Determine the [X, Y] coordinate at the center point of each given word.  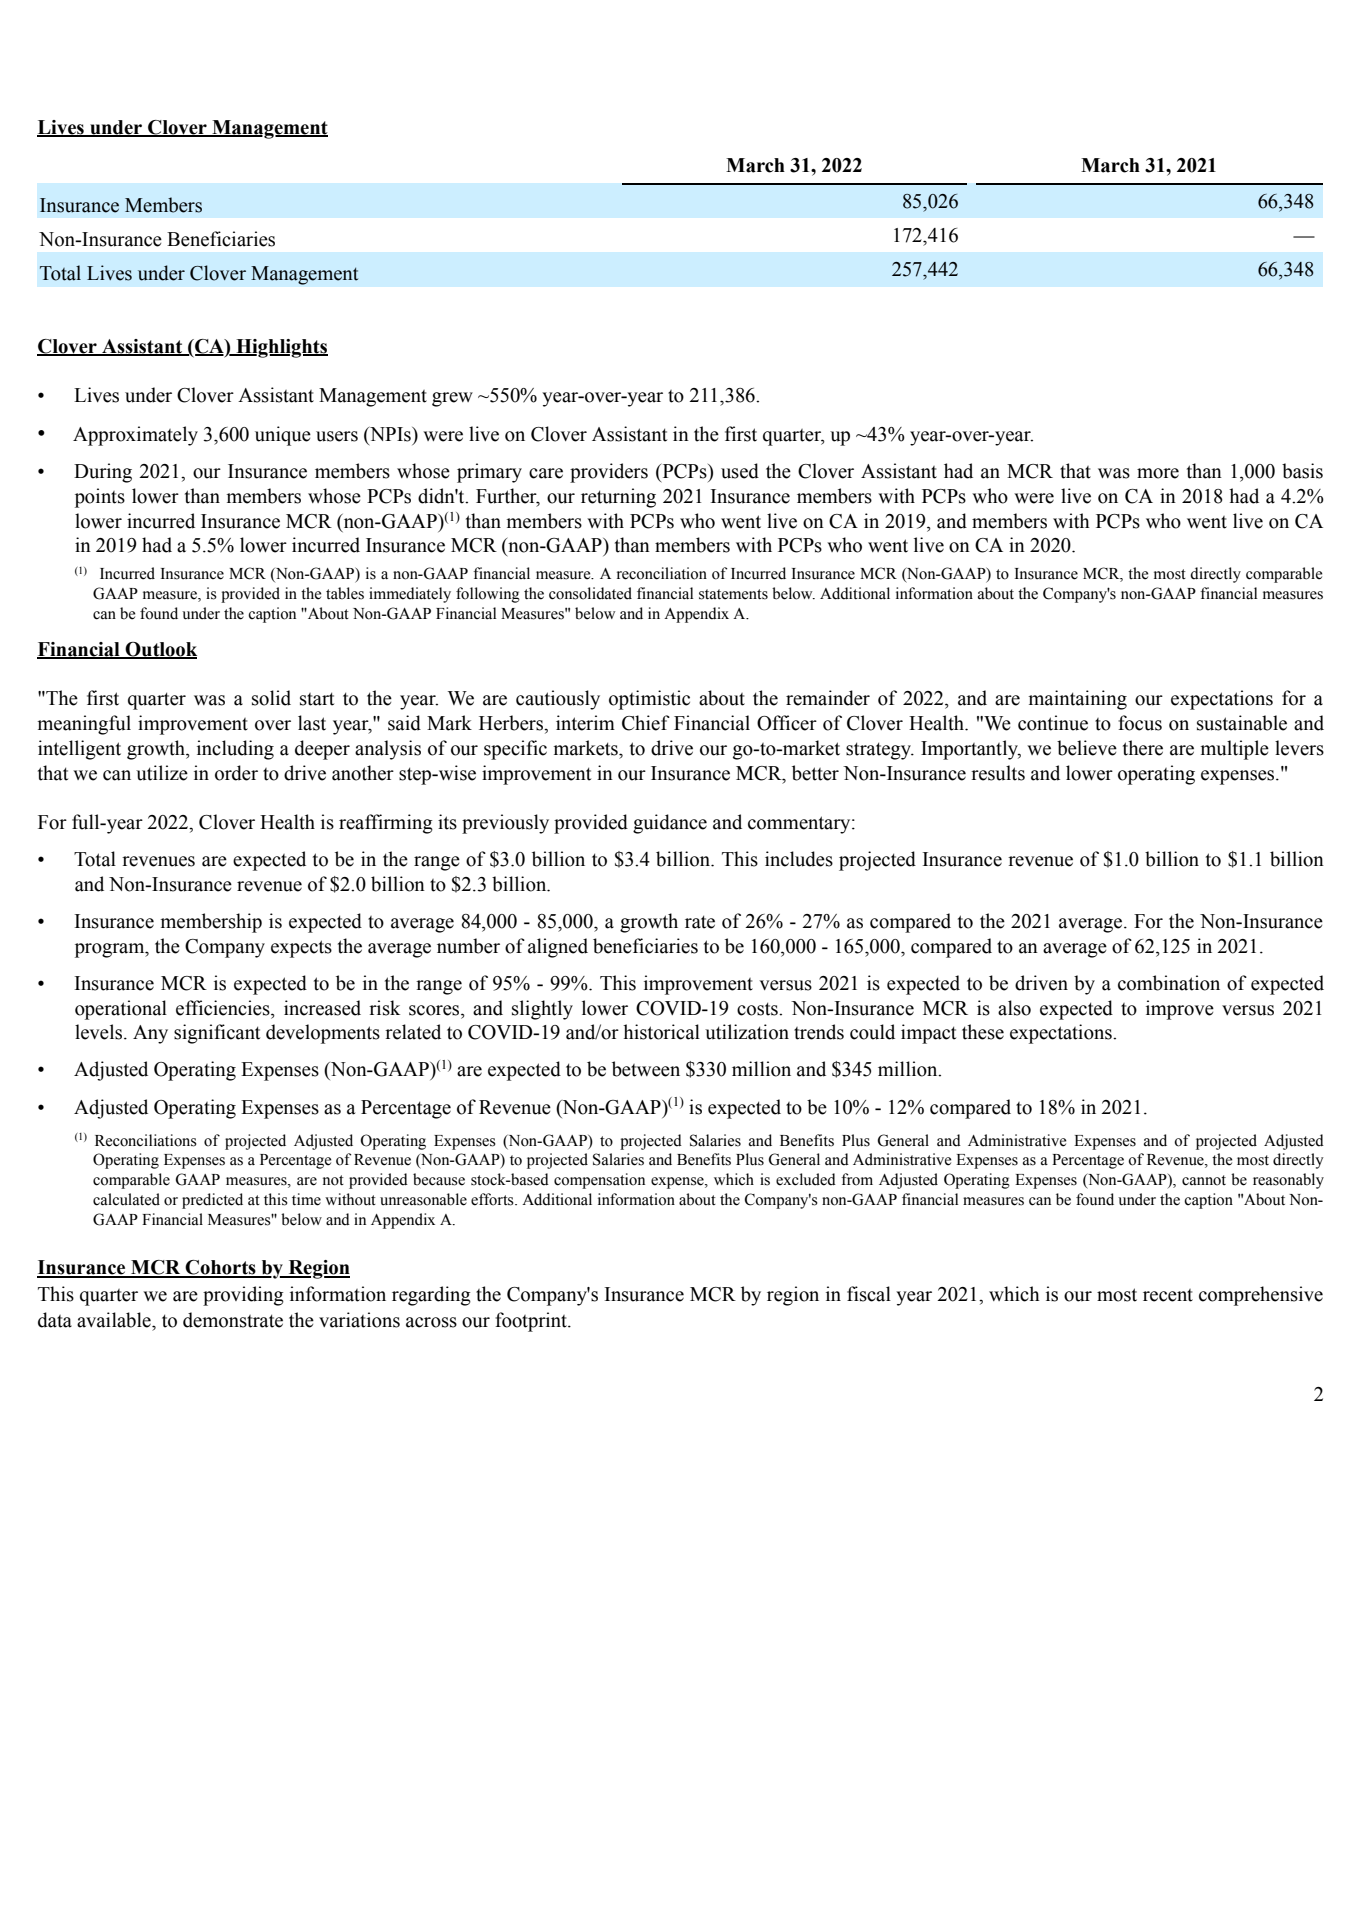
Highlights [281, 348]
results [998, 773]
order [236, 773]
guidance [670, 824]
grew [452, 399]
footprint [532, 1322]
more [1158, 473]
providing [243, 1296]
